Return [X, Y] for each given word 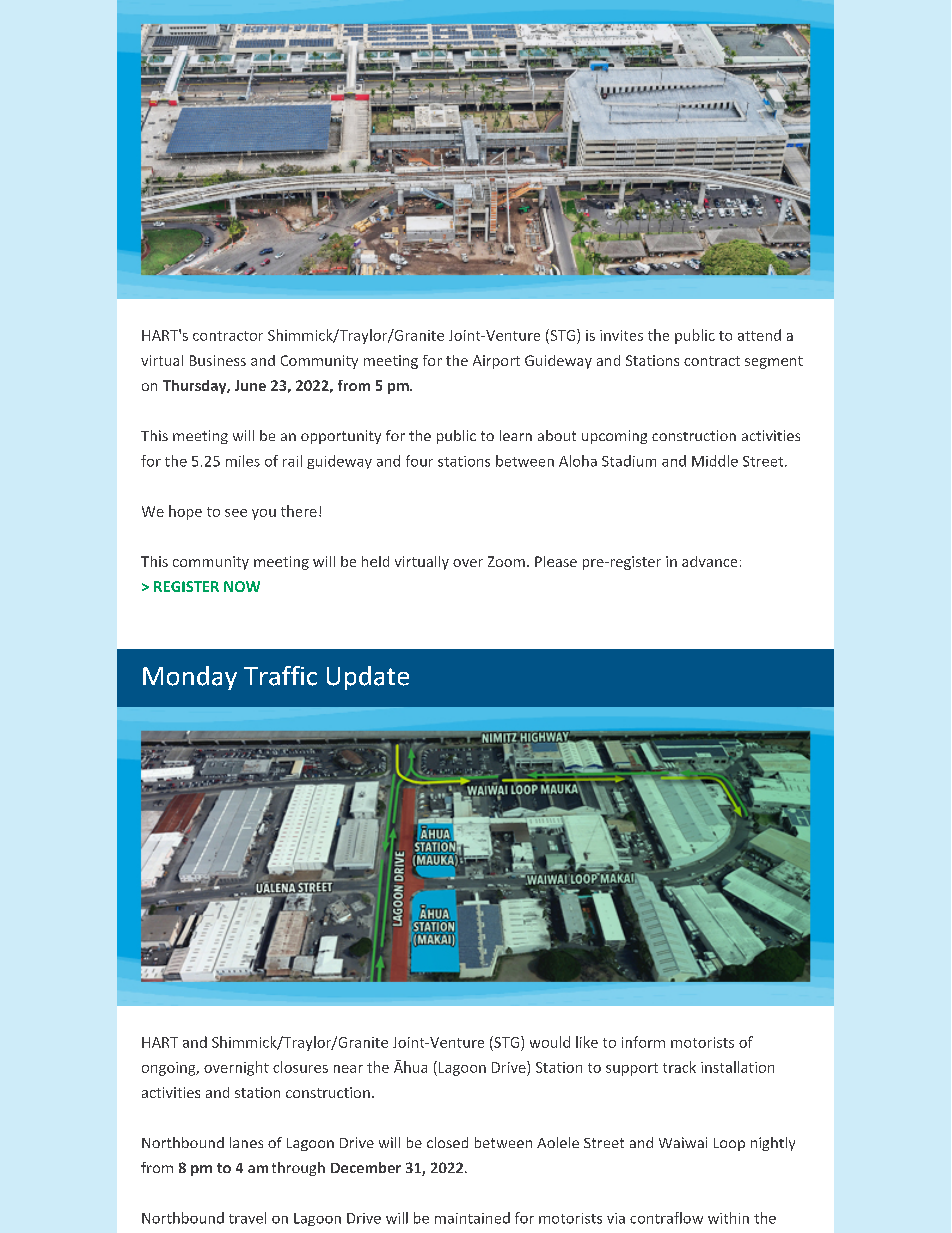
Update [368, 678]
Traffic [280, 676]
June [250, 385]
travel [247, 1218]
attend [759, 335]
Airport [496, 362]
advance [709, 561]
